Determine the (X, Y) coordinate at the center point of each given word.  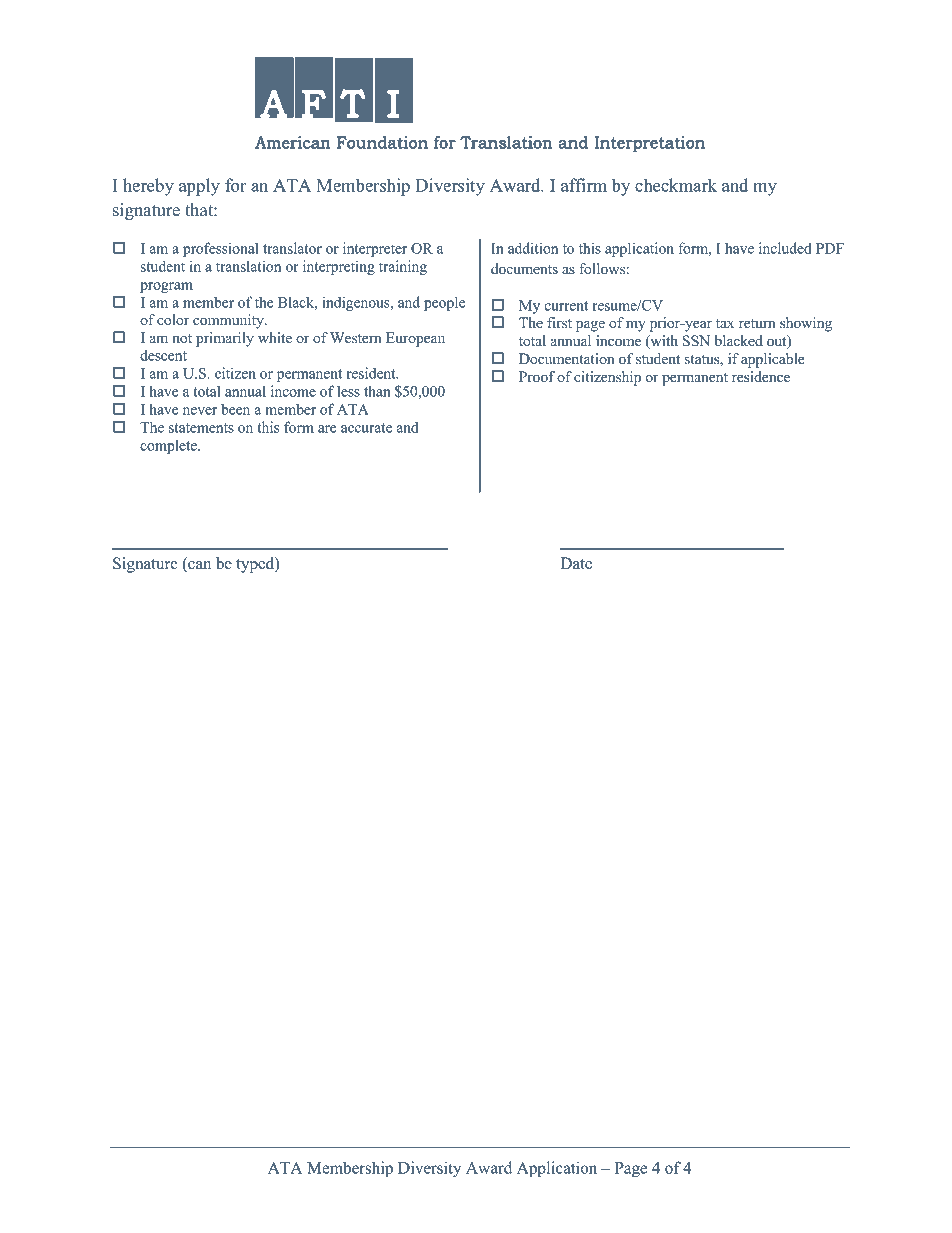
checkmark (676, 185)
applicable (773, 360)
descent (163, 355)
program (166, 287)
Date (576, 563)
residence (761, 376)
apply (199, 187)
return (757, 323)
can (198, 566)
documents (524, 268)
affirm (584, 185)
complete (169, 446)
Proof (537, 376)
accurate (366, 428)
